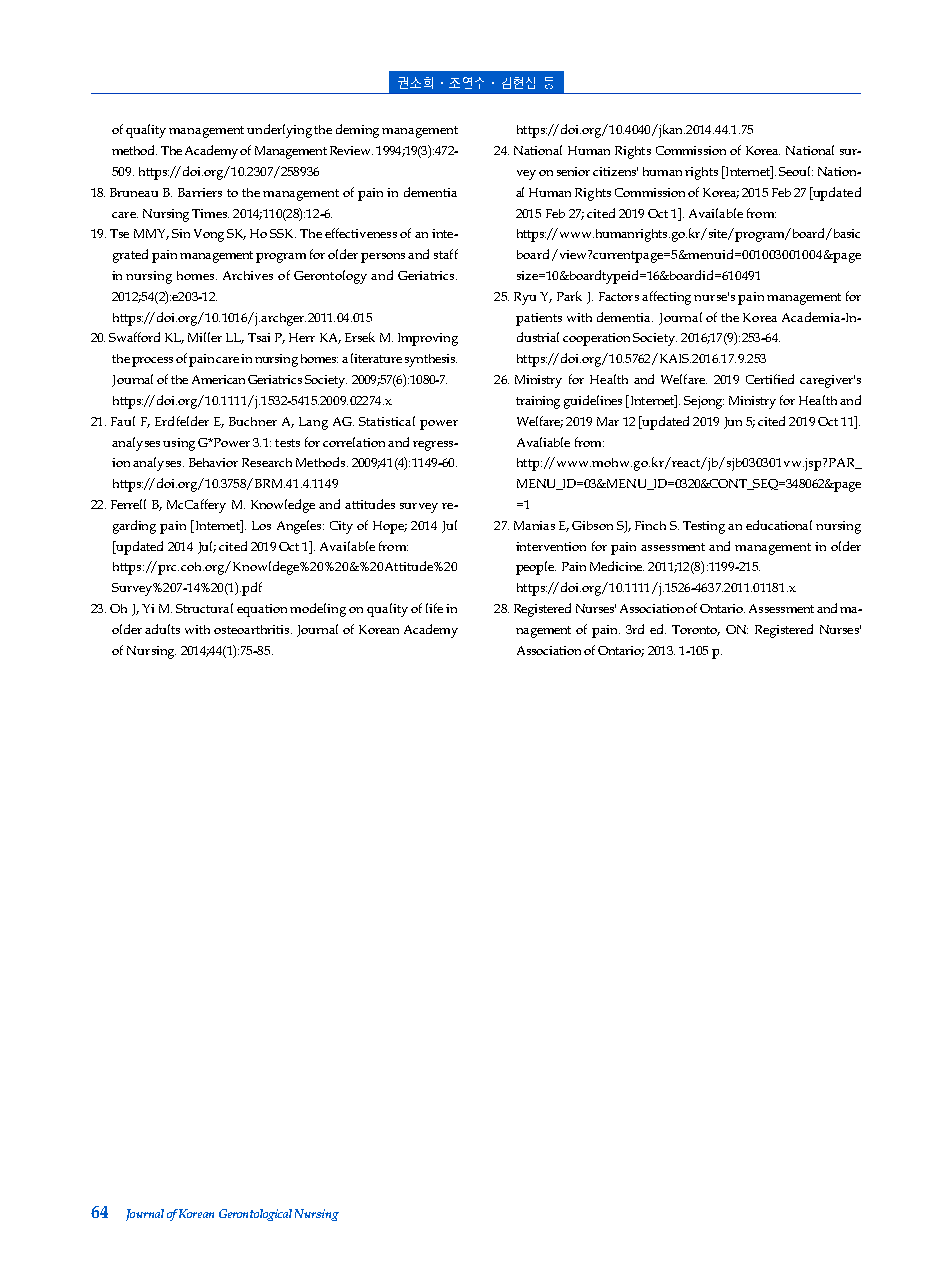  I want to click on Archives, so click(248, 275).
